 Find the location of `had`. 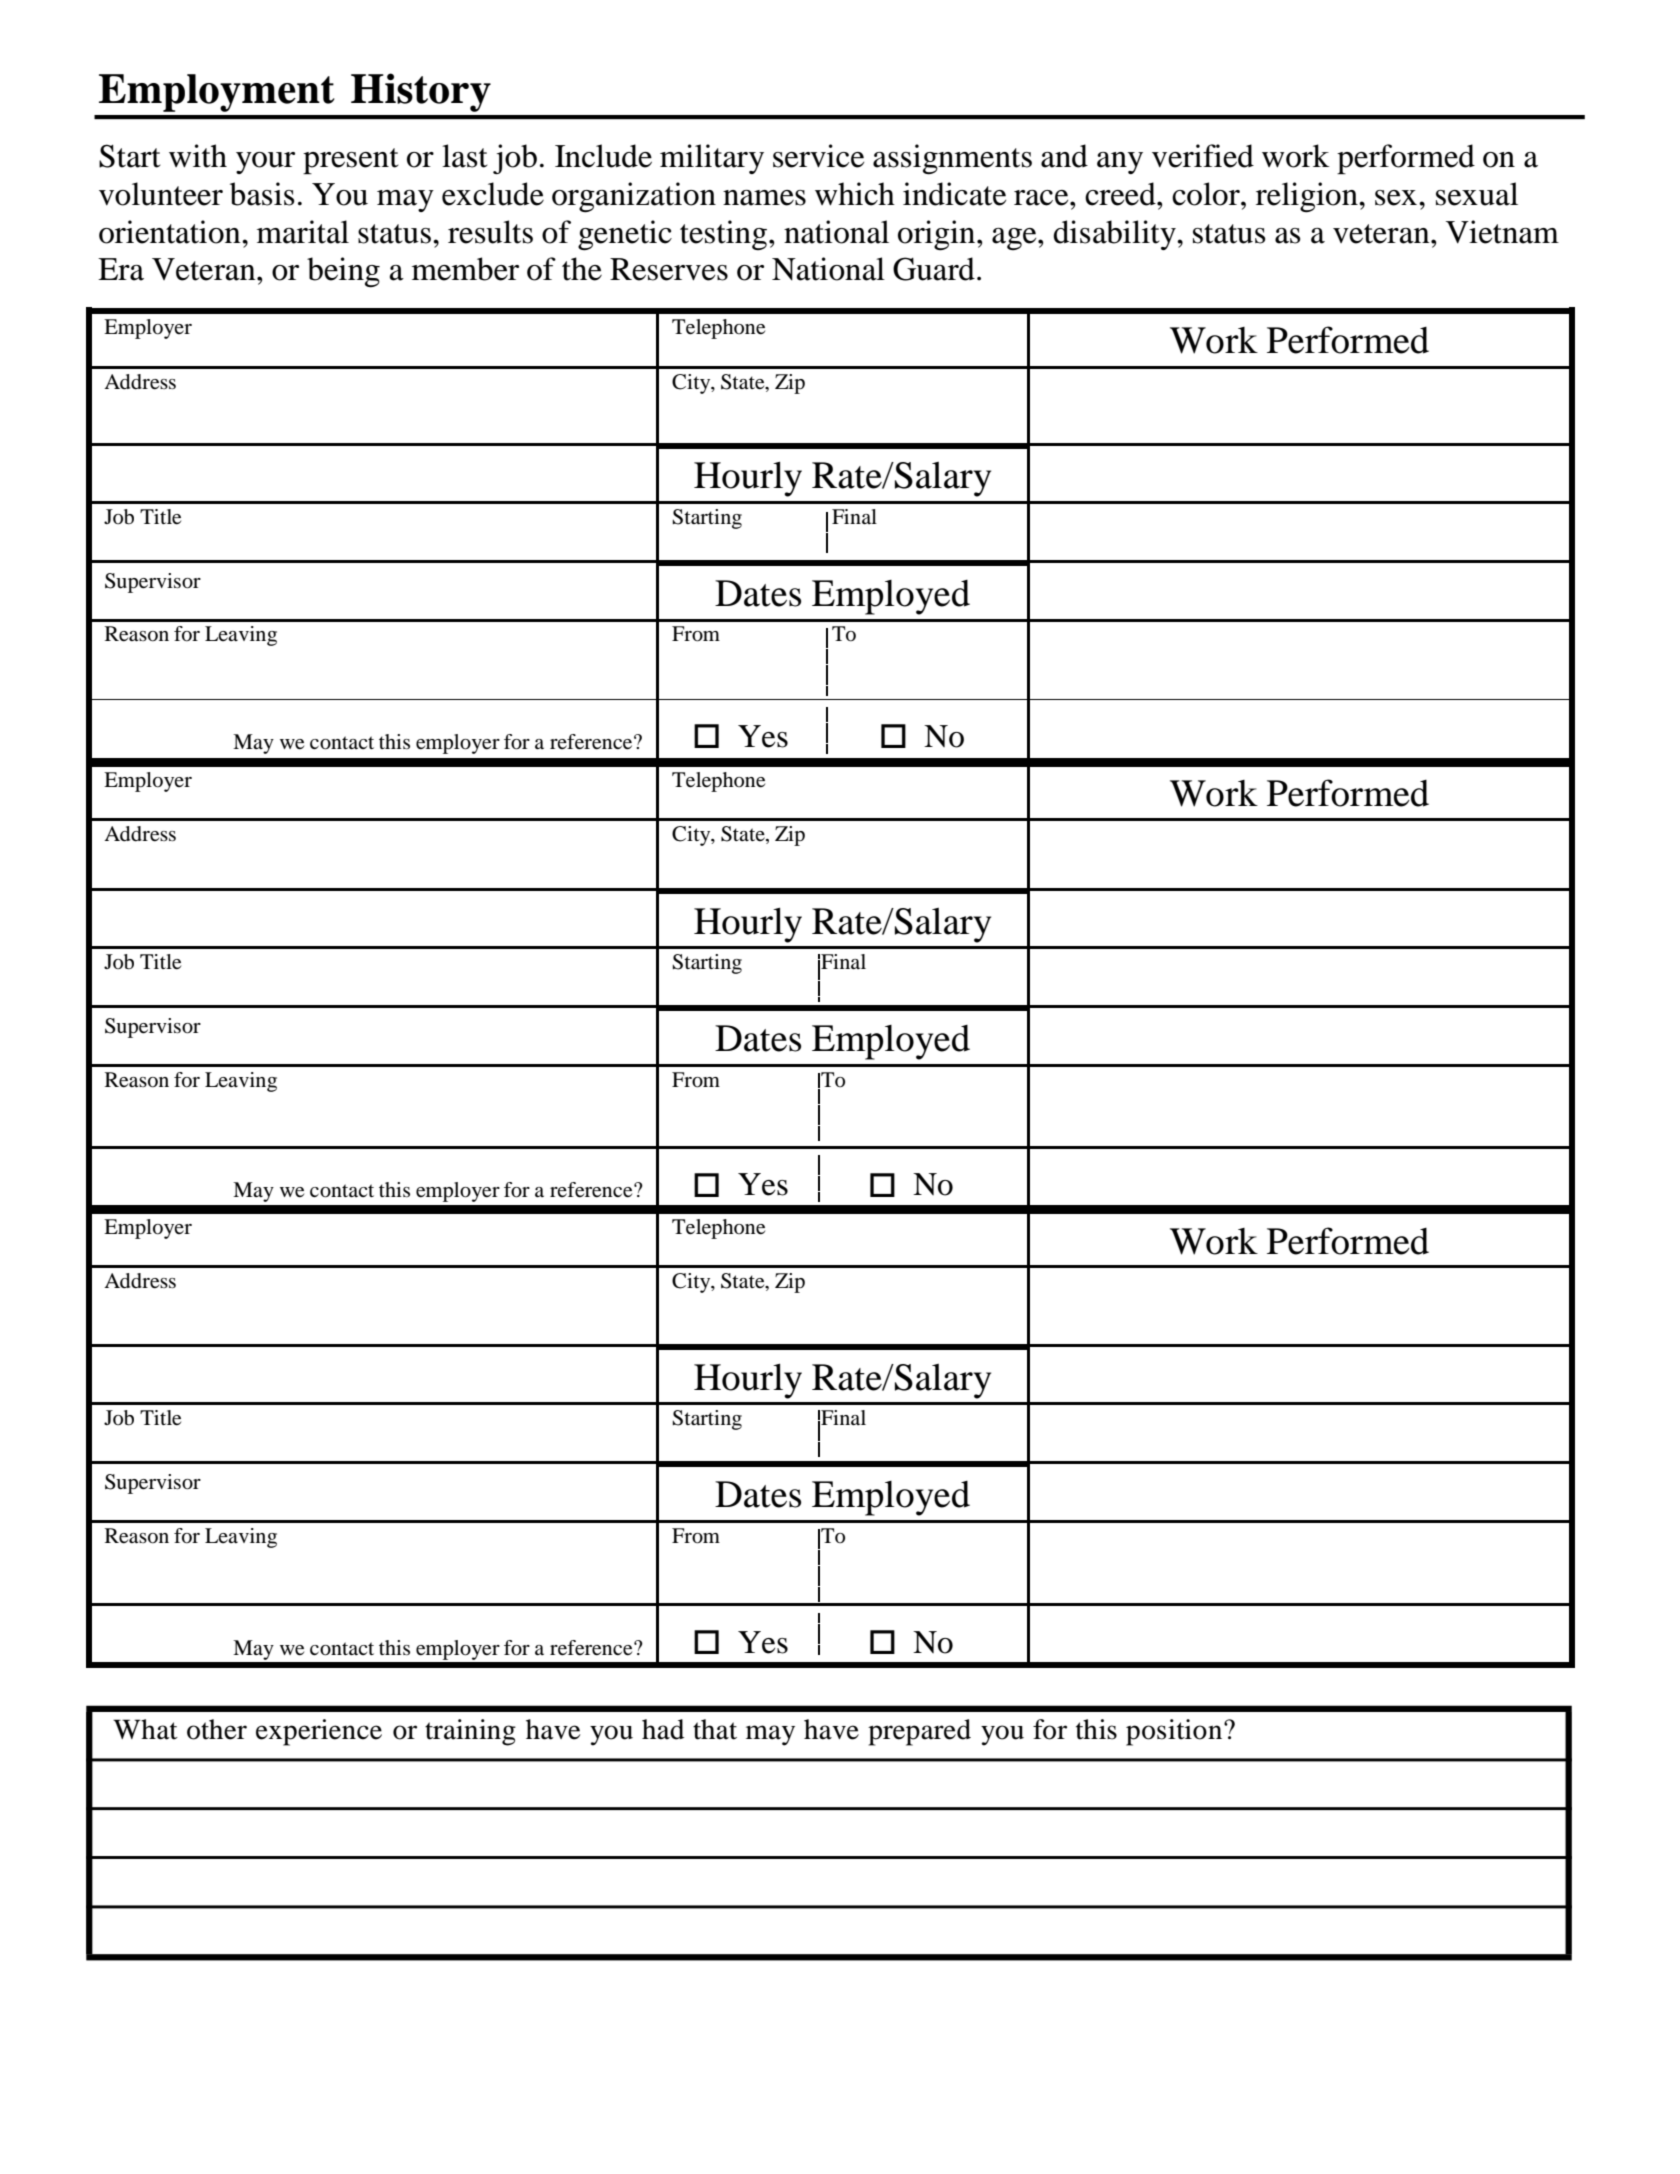

had is located at coordinates (663, 1729).
